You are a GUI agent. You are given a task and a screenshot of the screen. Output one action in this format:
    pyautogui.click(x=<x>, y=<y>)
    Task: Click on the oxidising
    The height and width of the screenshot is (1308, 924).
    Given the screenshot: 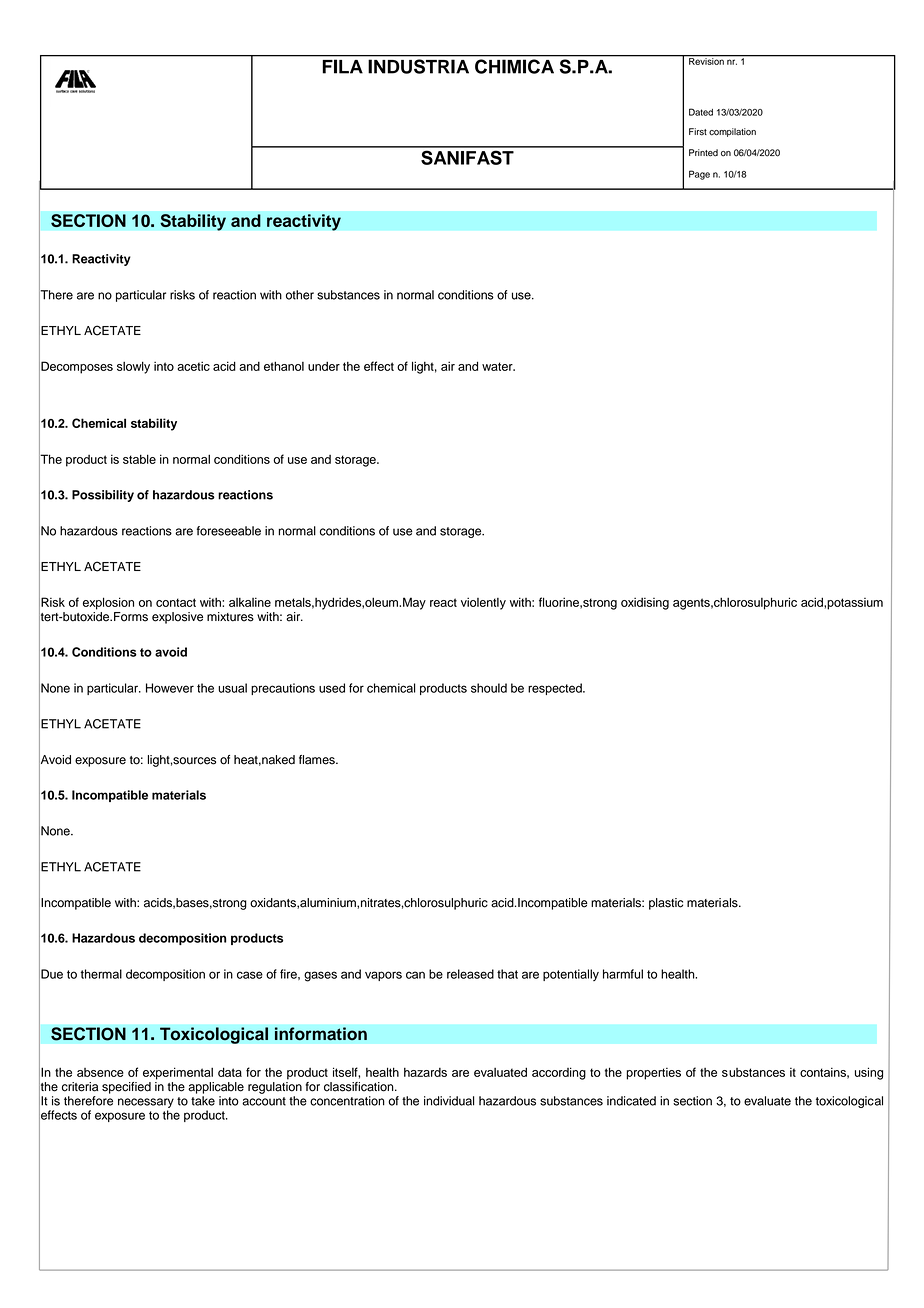 What is the action you would take?
    pyautogui.click(x=645, y=603)
